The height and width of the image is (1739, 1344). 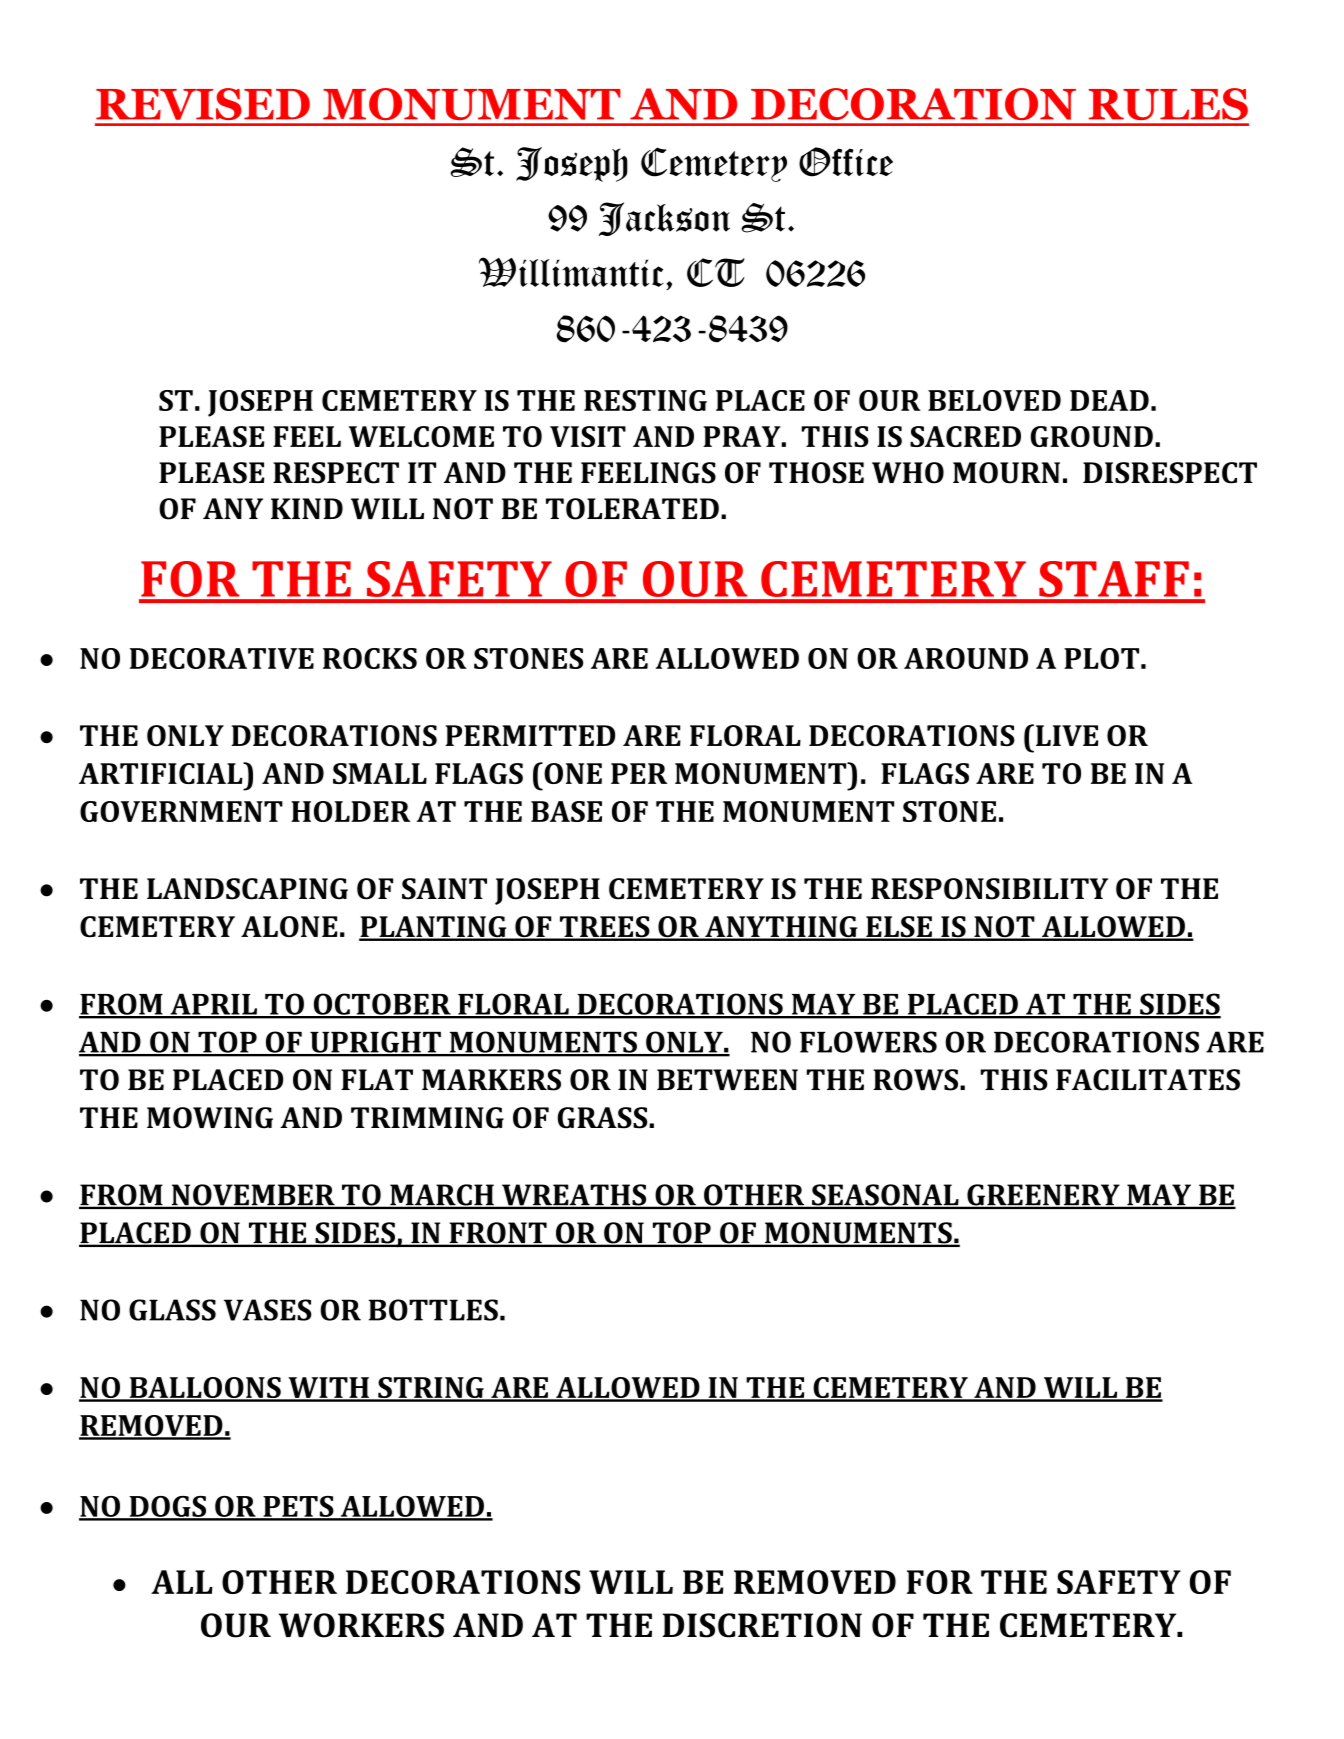 What do you see at coordinates (1067, 735) in the image?
I see `LIVE` at bounding box center [1067, 735].
